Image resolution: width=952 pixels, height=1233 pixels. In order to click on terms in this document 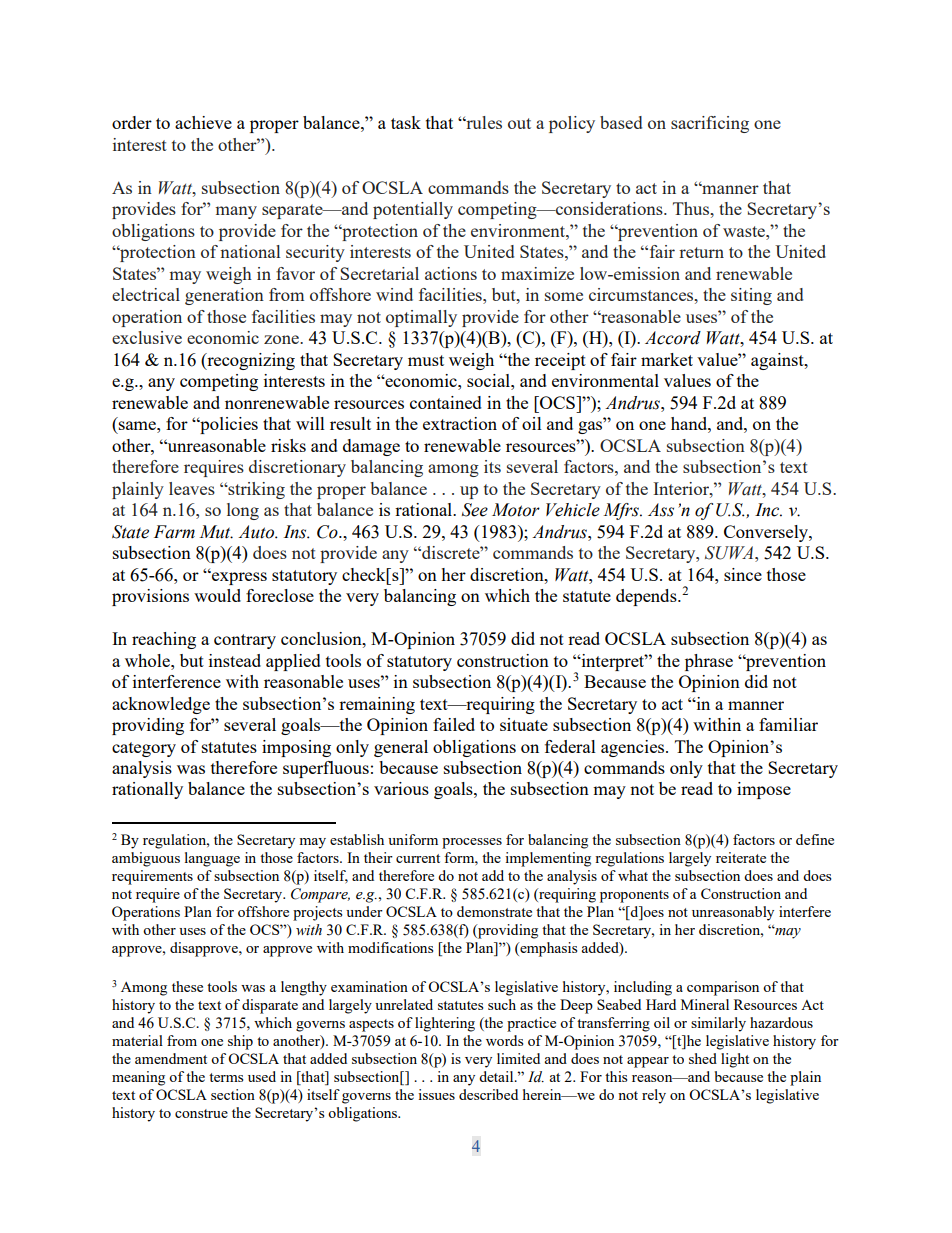, I will do `click(226, 1077)`.
